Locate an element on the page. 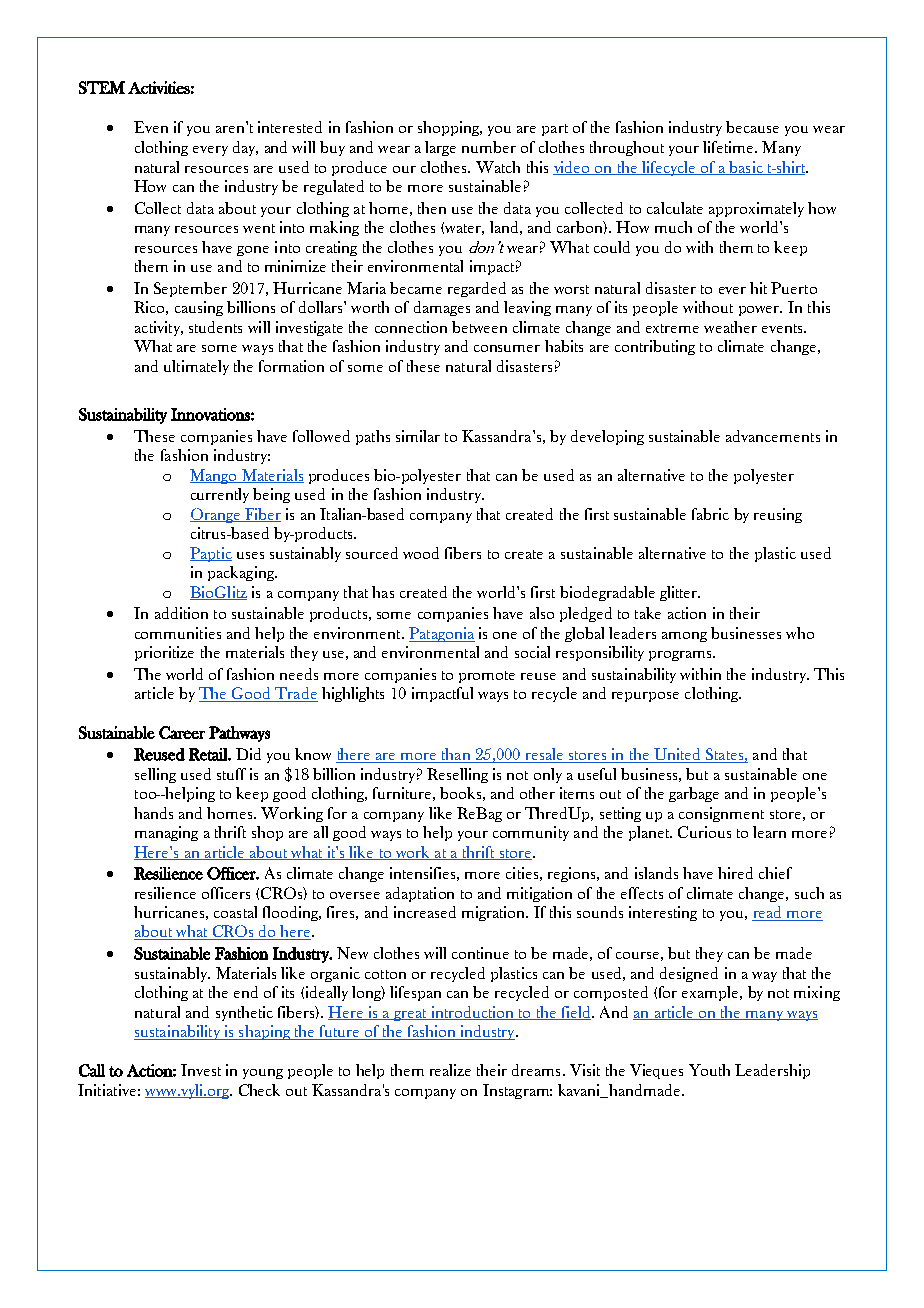  day is located at coordinates (245, 148).
